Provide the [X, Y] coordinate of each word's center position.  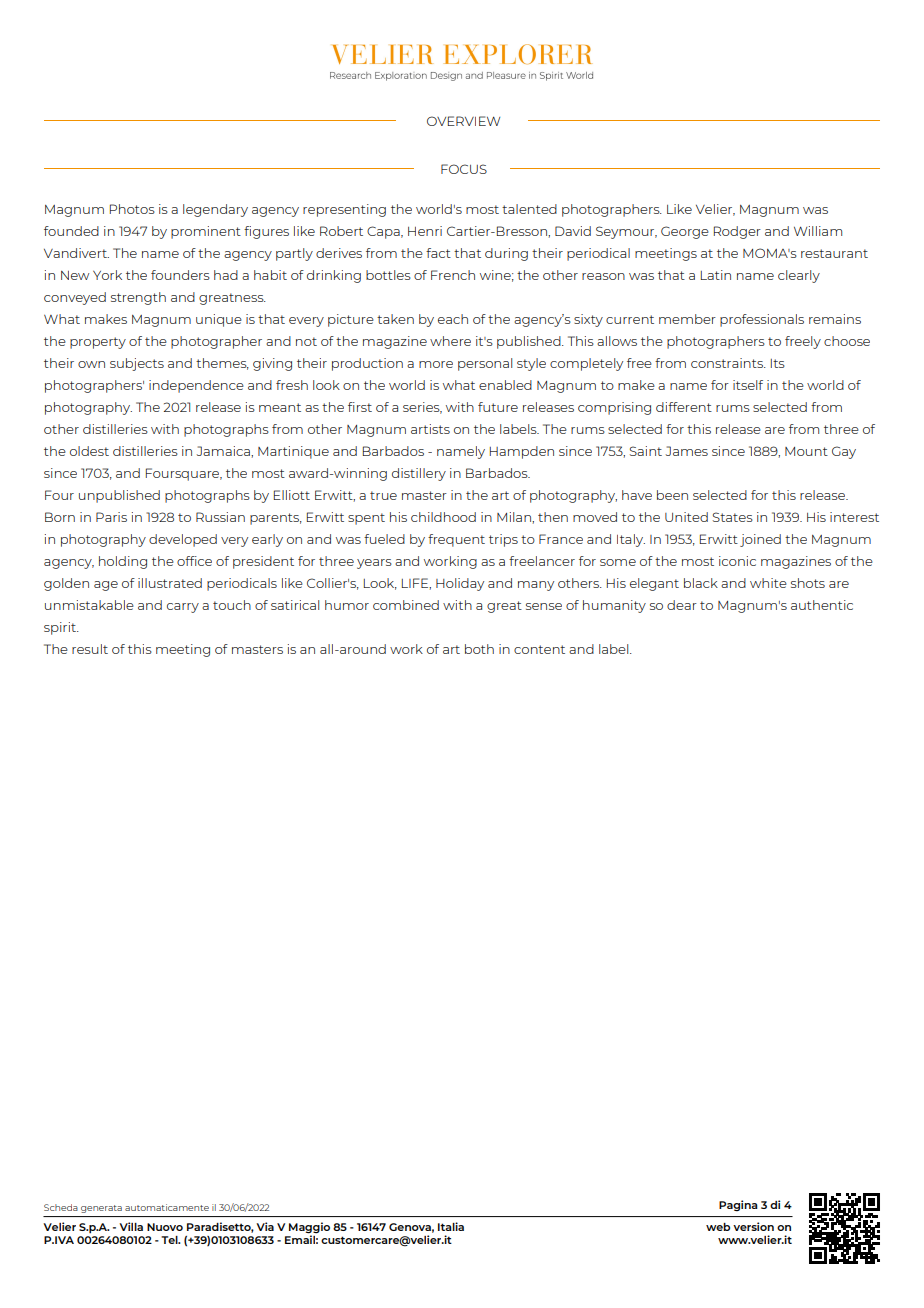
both [479, 649]
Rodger [737, 232]
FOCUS [464, 169]
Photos [132, 209]
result [90, 649]
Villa [131, 1226]
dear [682, 605]
